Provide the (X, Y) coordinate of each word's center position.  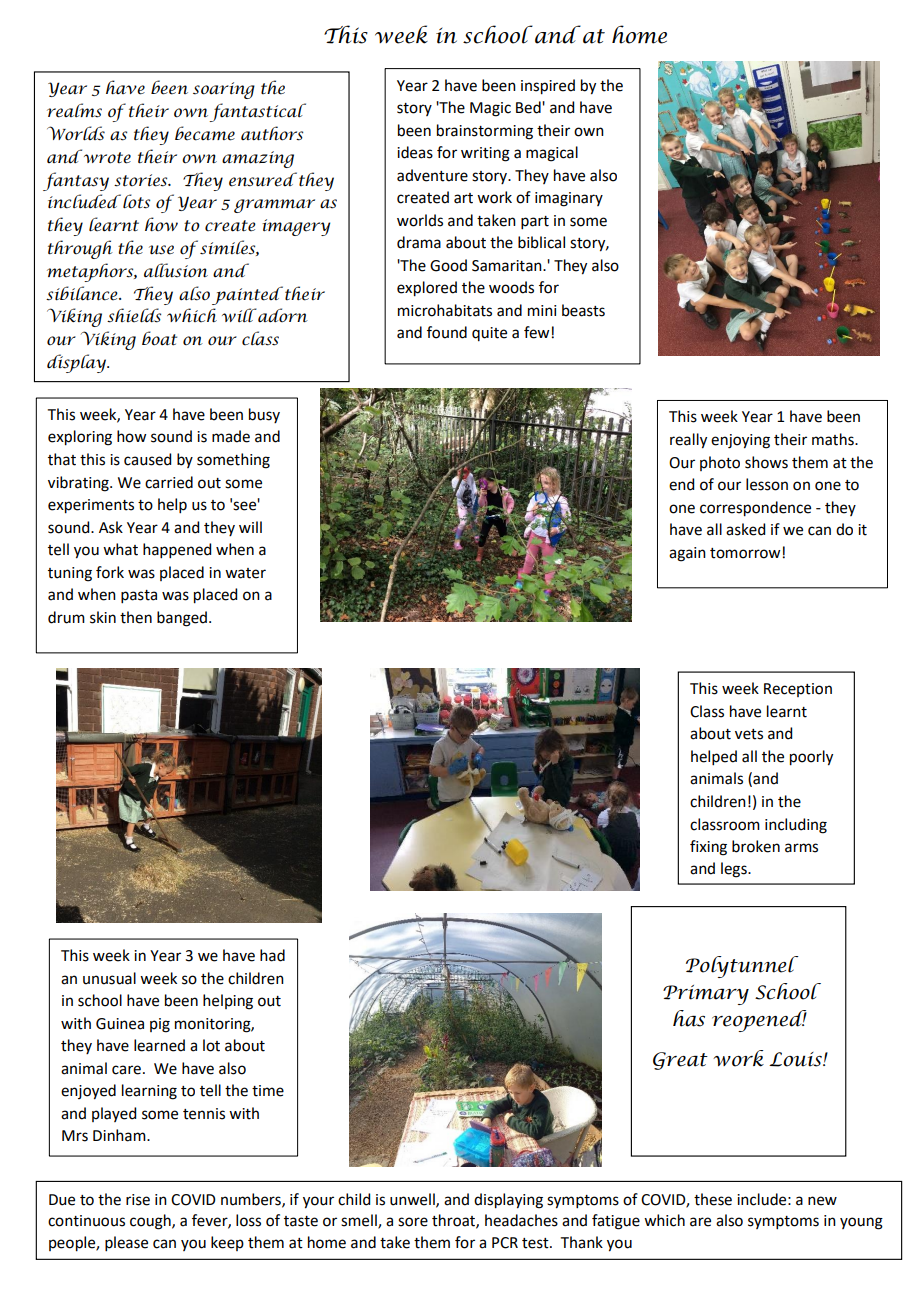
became (205, 133)
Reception (798, 690)
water (245, 573)
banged (182, 619)
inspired (548, 87)
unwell (413, 1200)
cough (151, 1222)
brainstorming (485, 132)
